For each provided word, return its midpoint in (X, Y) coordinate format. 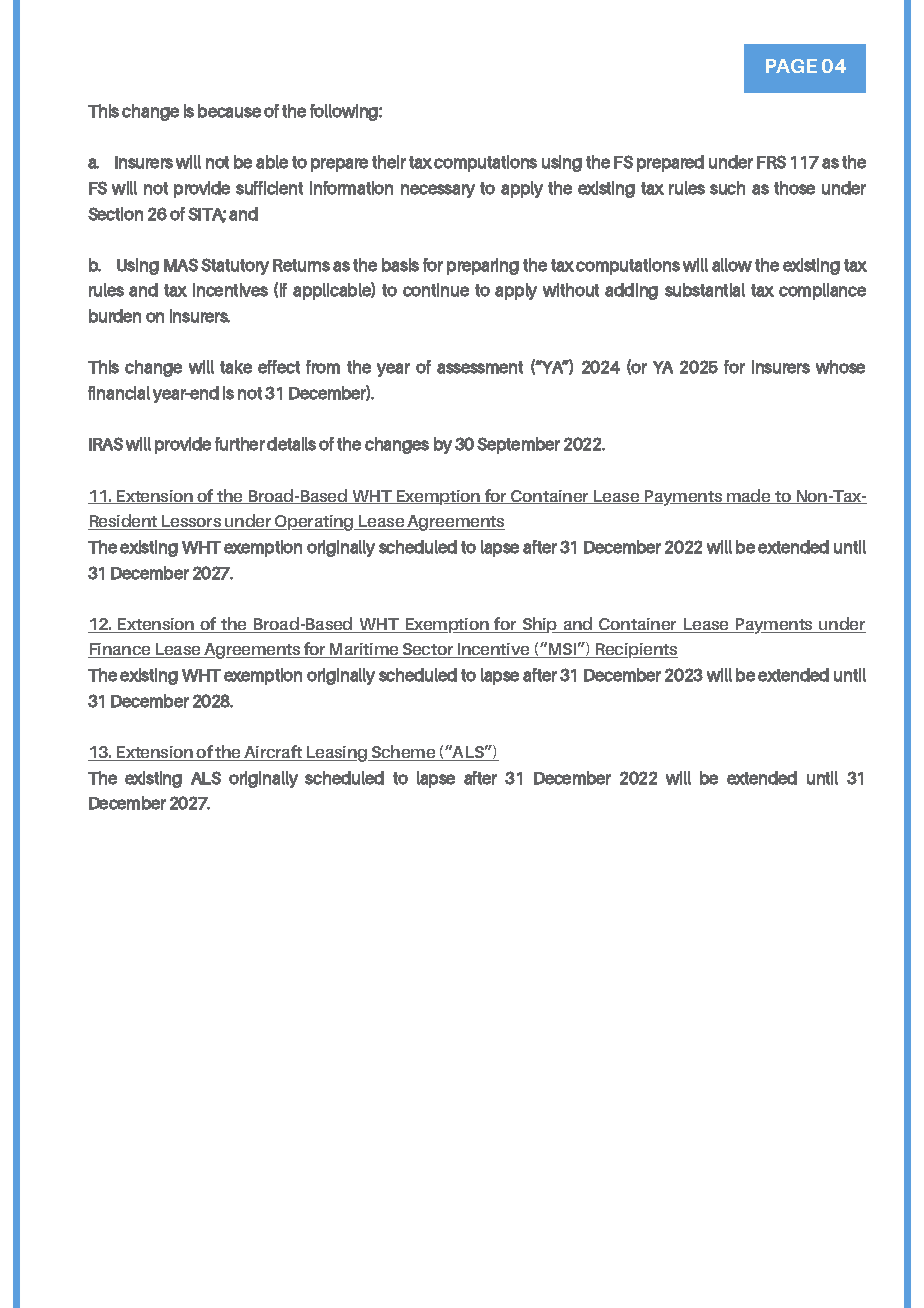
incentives (230, 290)
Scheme (404, 753)
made (749, 496)
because (229, 111)
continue (436, 290)
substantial (705, 290)
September (518, 445)
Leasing (337, 754)
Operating (314, 523)
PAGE (791, 66)
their (389, 162)
